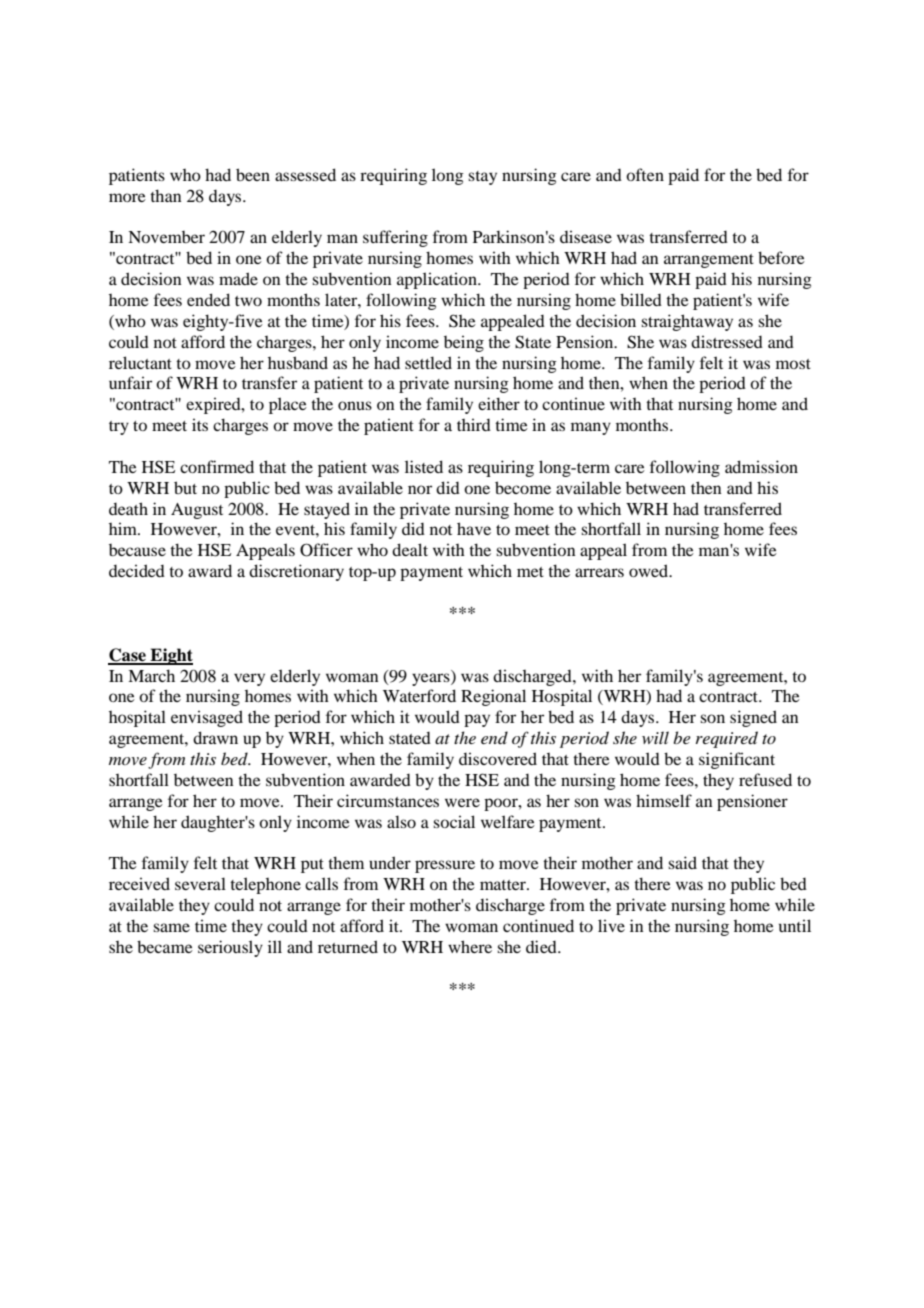 The height and width of the image is (1308, 924). What do you see at coordinates (428, 362) in the image?
I see `settled` at bounding box center [428, 362].
